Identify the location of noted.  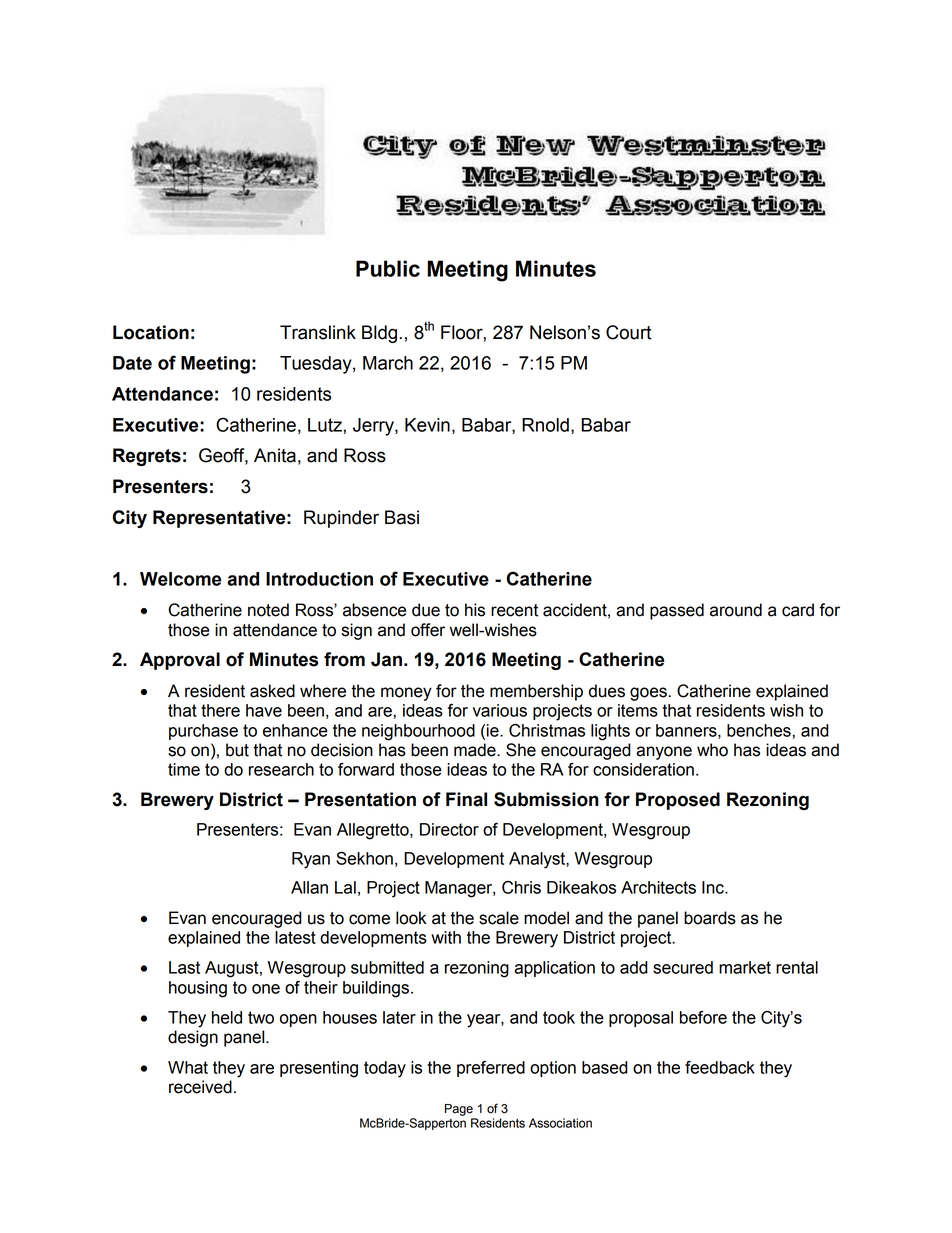
(268, 610).
